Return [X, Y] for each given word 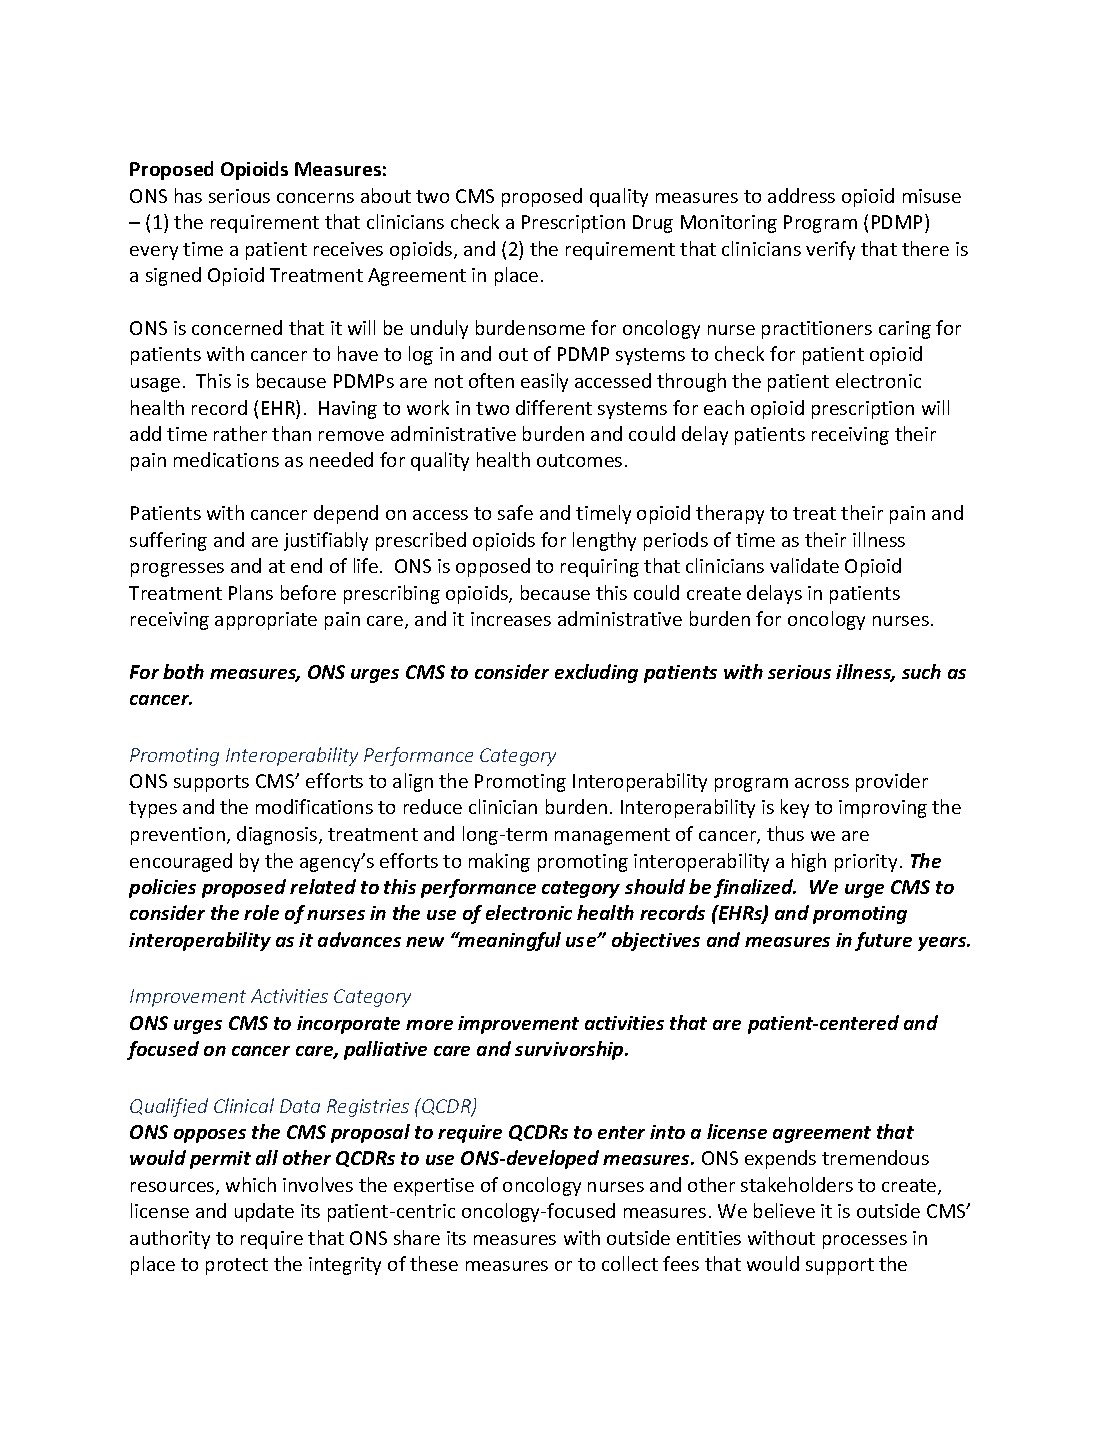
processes [865, 1242]
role [261, 912]
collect [630, 1263]
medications [226, 459]
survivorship [570, 1050]
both [183, 671]
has [188, 195]
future [883, 941]
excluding [596, 673]
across [822, 783]
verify [830, 250]
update [264, 1212]
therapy [730, 514]
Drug [653, 224]
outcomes [579, 460]
